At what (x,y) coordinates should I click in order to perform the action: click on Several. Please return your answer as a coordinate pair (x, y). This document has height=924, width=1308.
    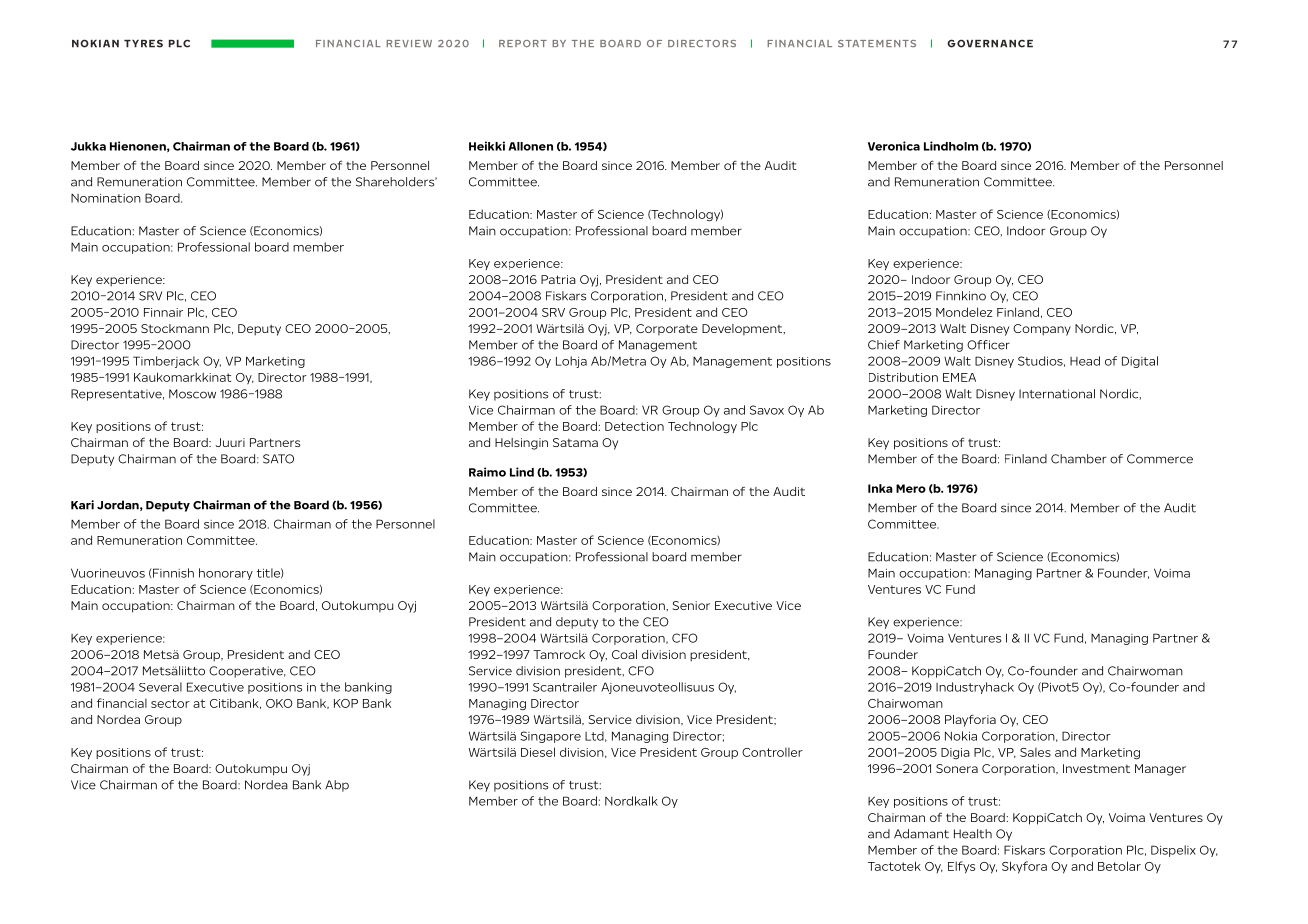
    Looking at the image, I should click on (160, 687).
